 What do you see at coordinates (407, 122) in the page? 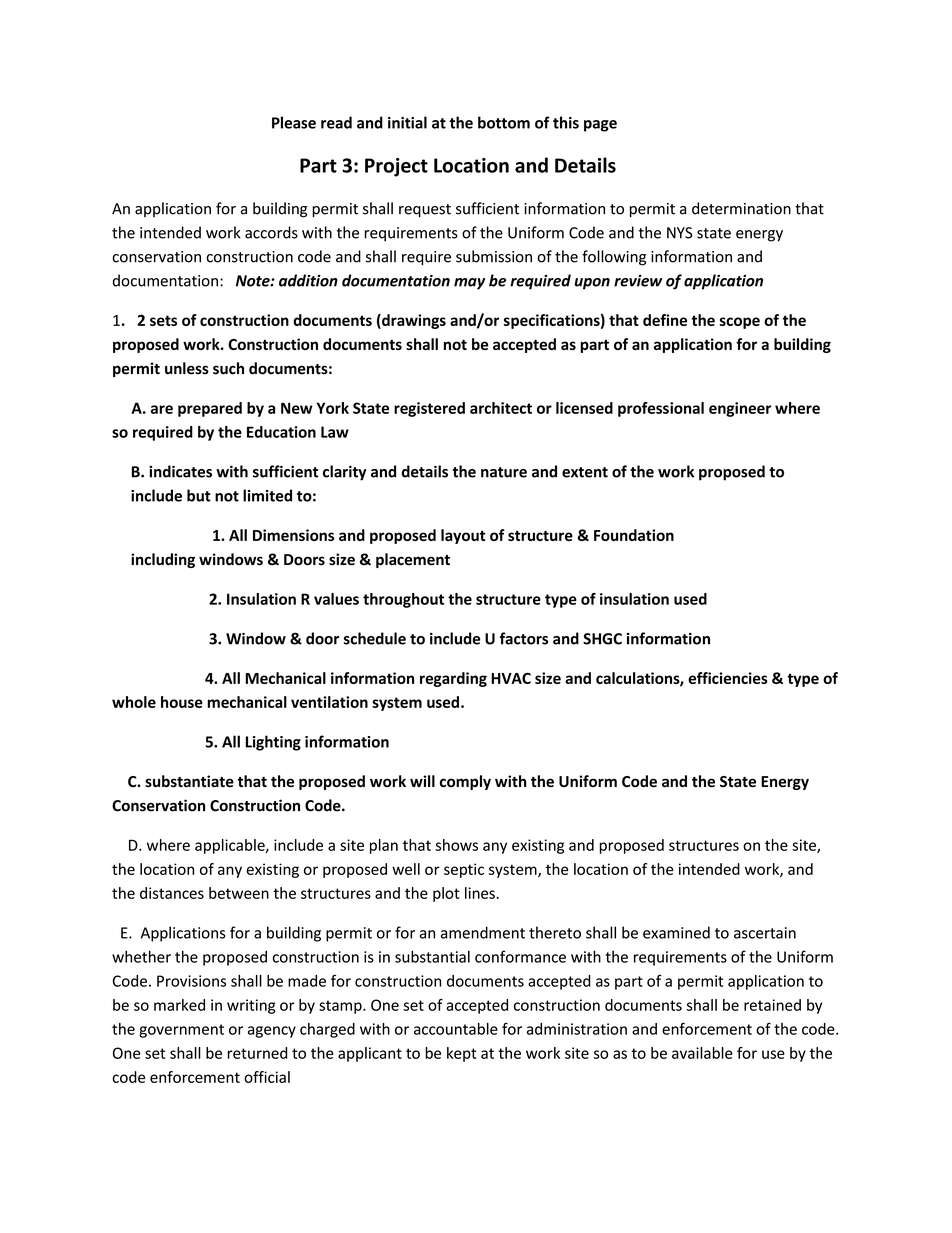
I see `initial` at bounding box center [407, 122].
